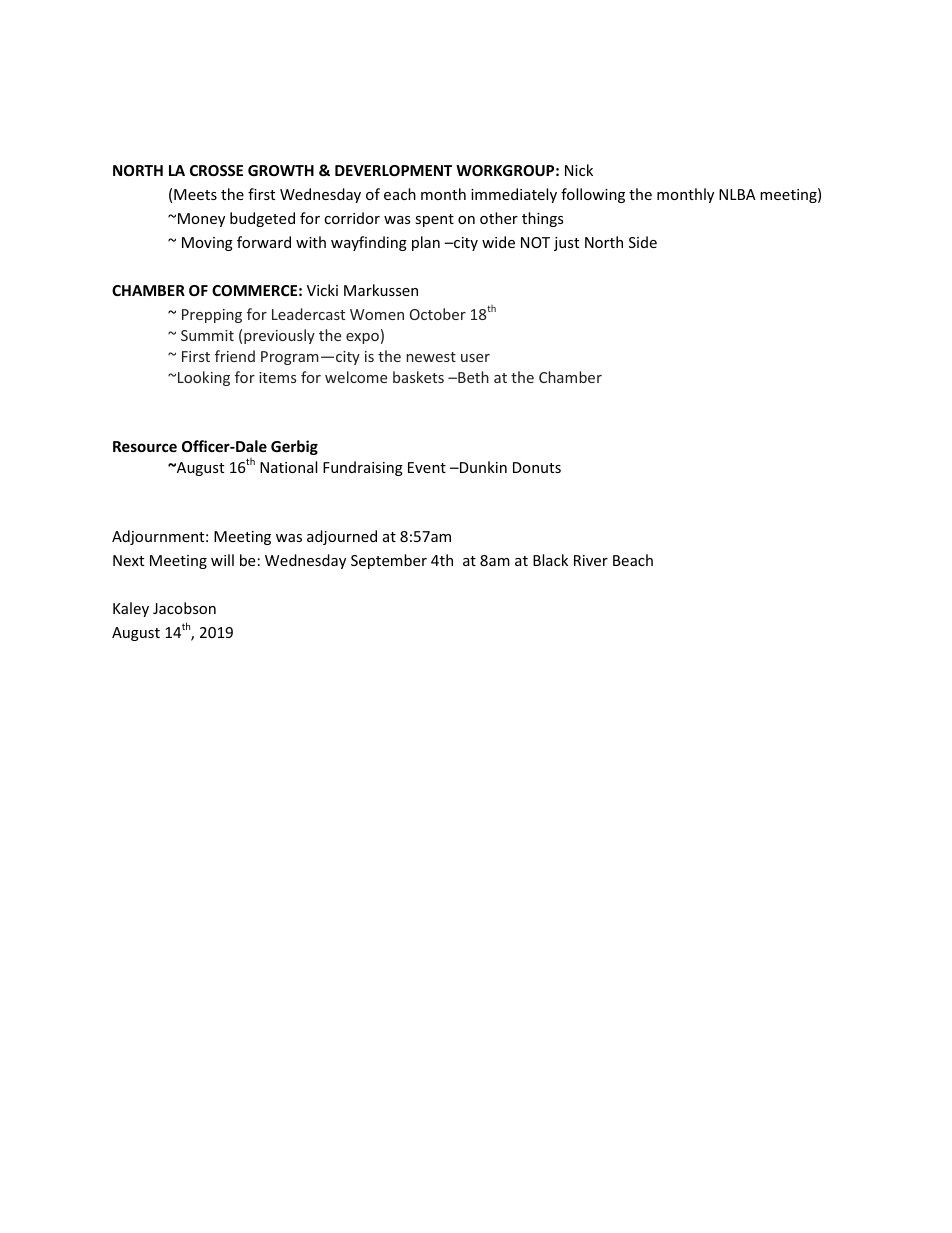 Image resolution: width=952 pixels, height=1233 pixels. I want to click on Jacobson, so click(184, 608).
